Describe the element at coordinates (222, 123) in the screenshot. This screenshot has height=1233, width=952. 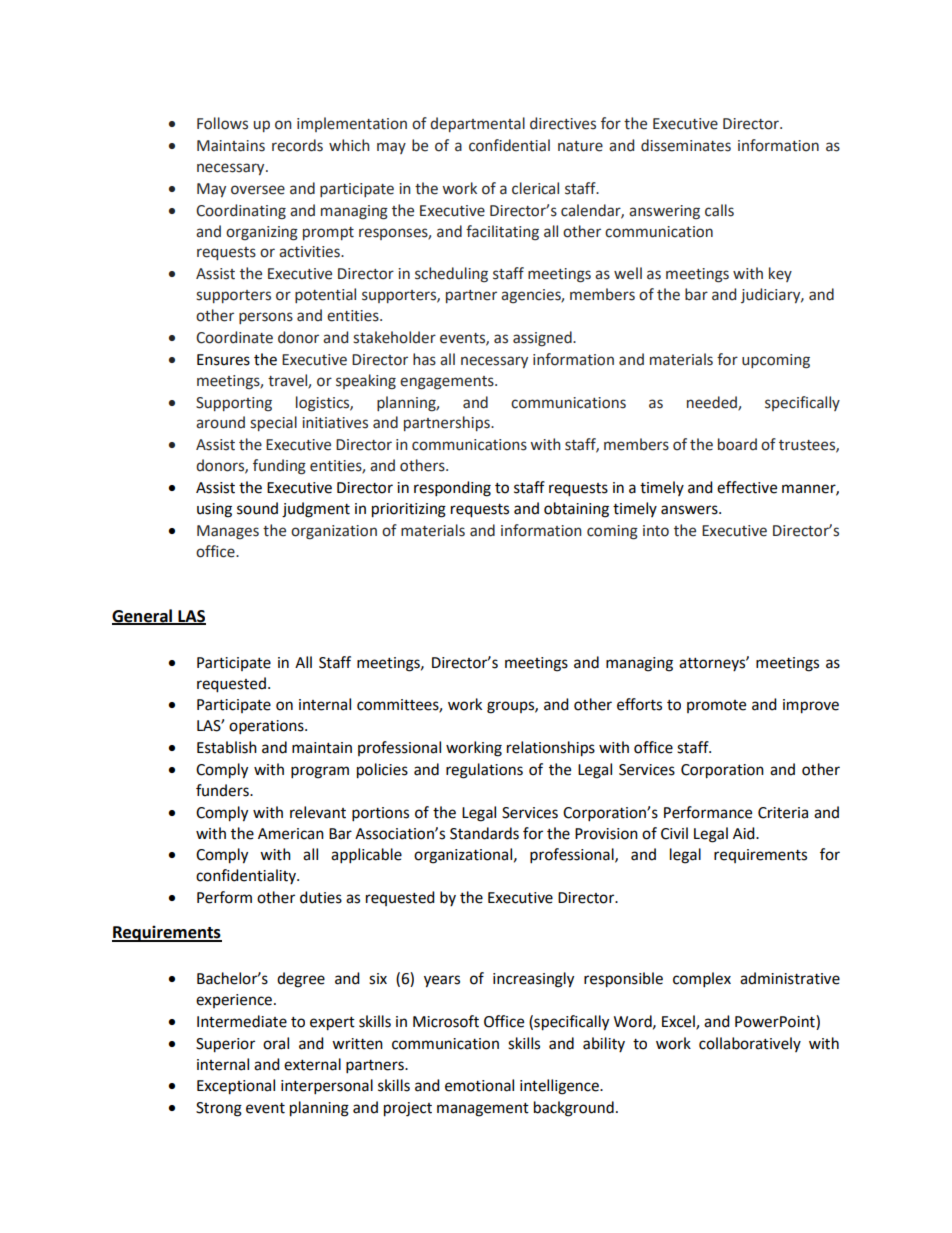
I see `Follows` at that location.
